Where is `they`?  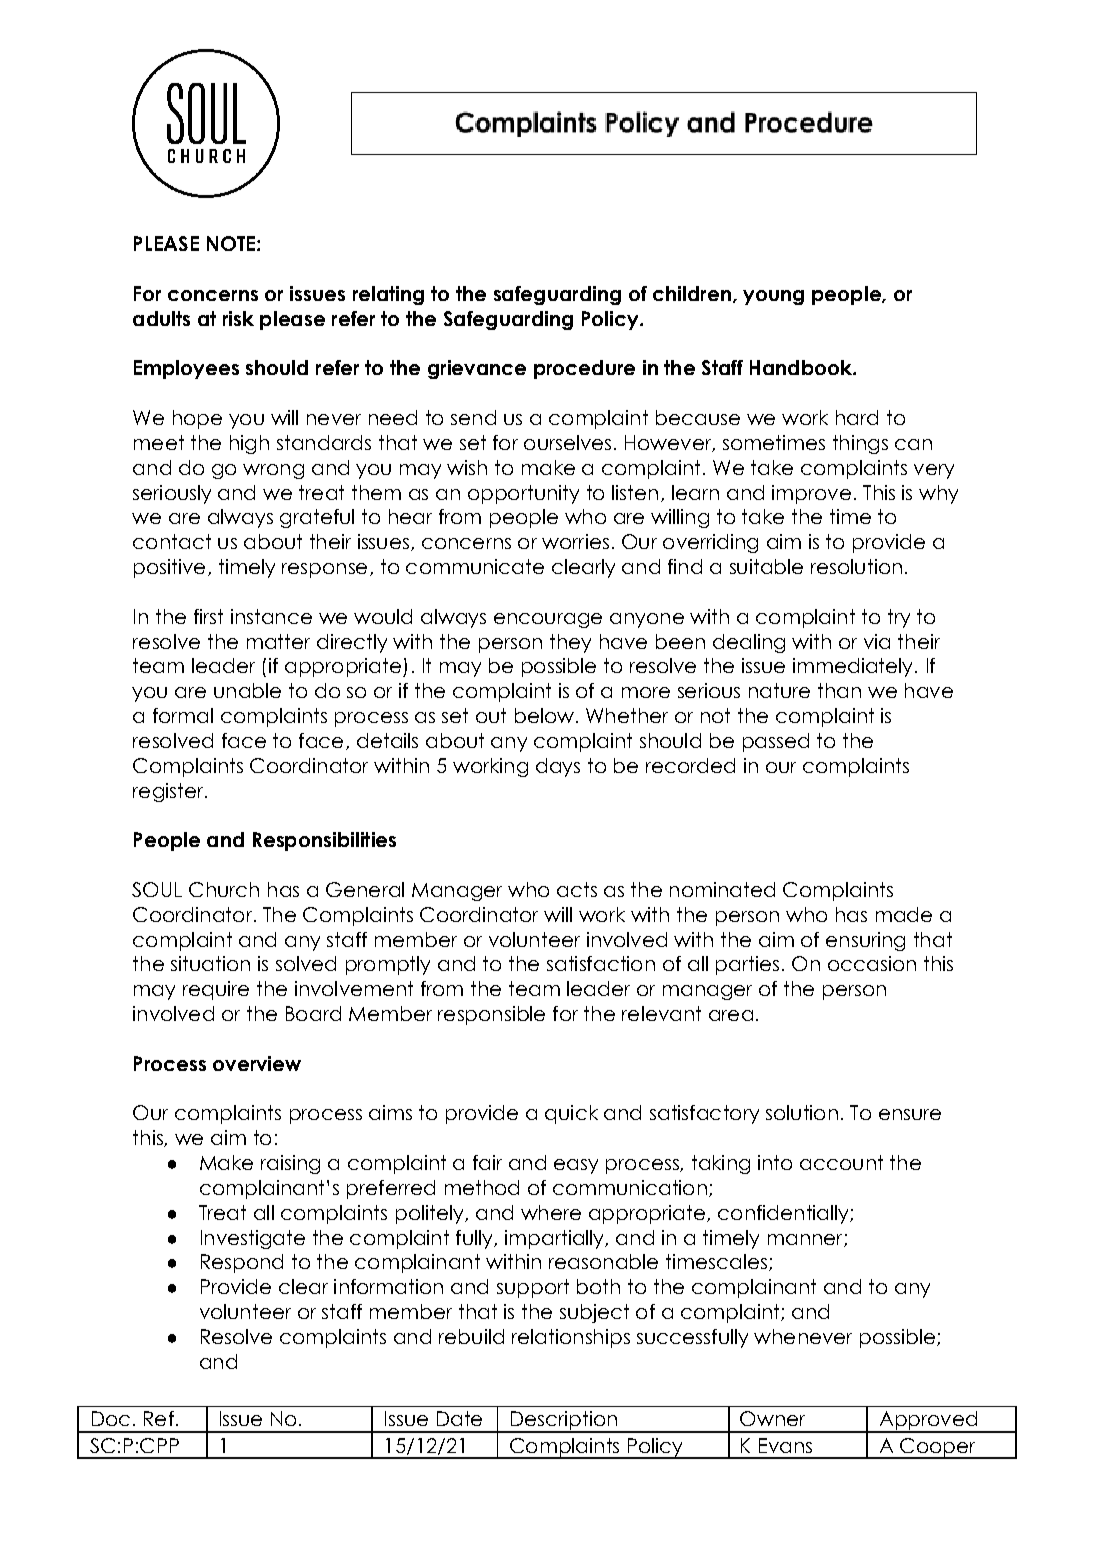
they is located at coordinates (570, 643).
